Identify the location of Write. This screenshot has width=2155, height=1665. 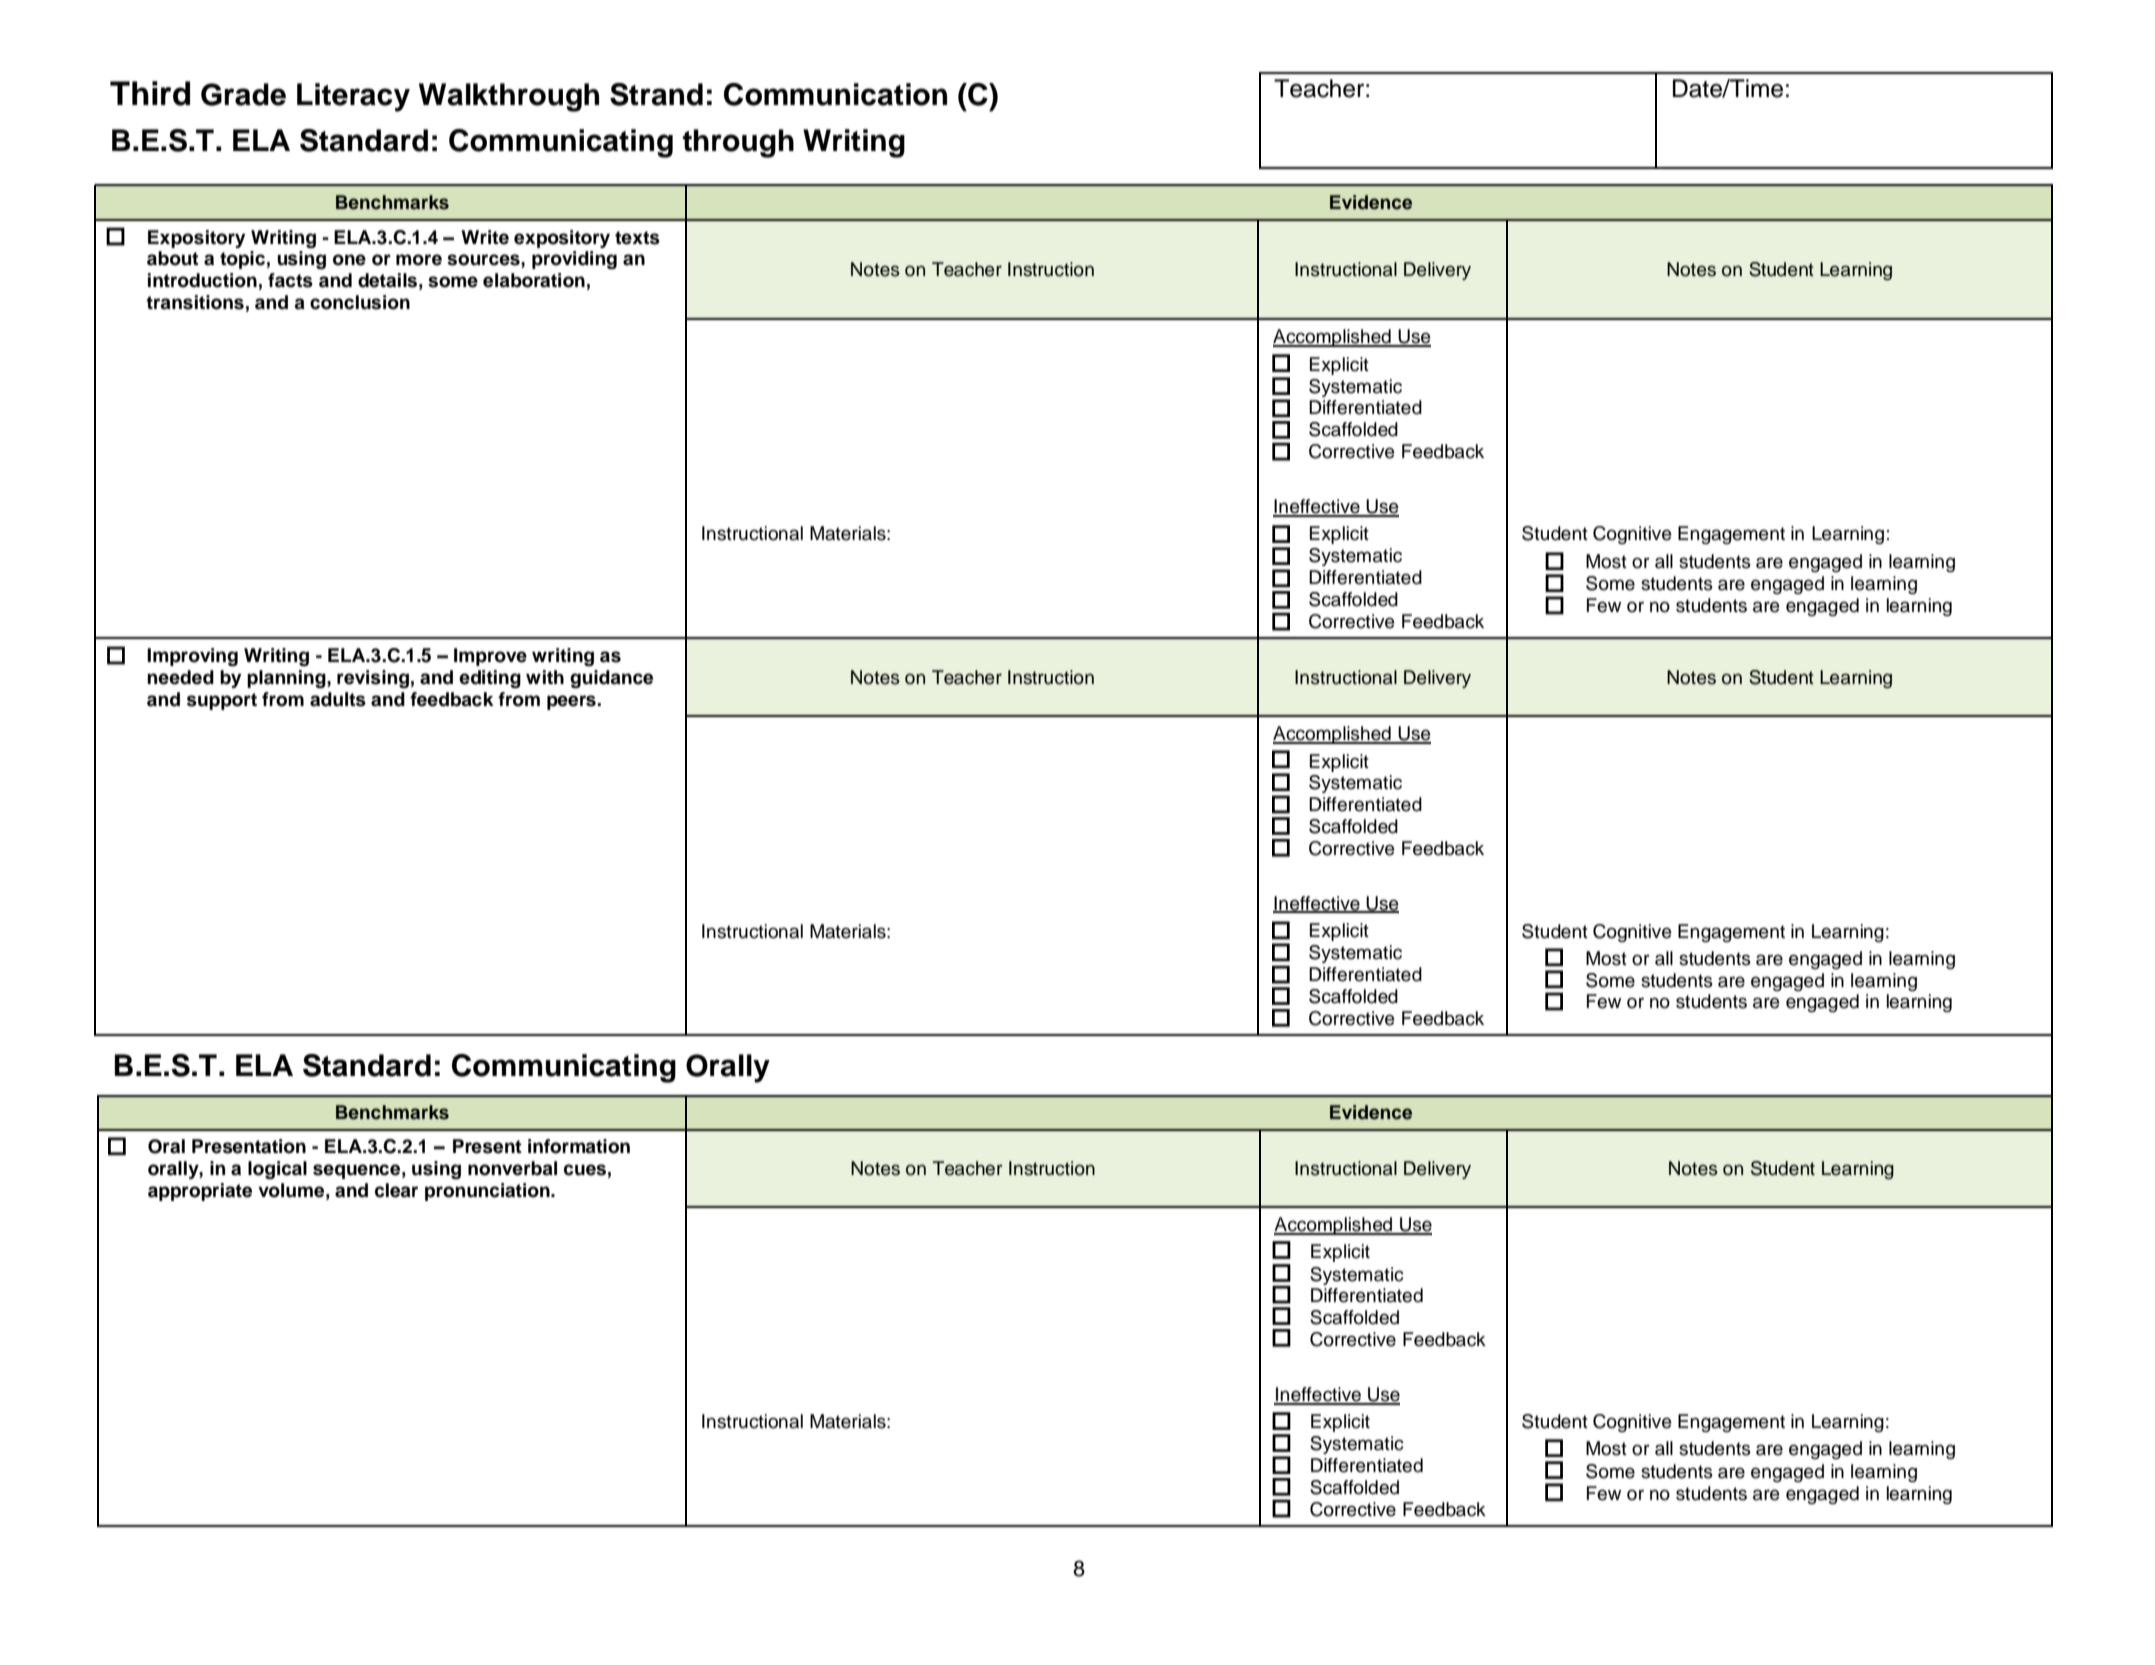
(485, 237).
